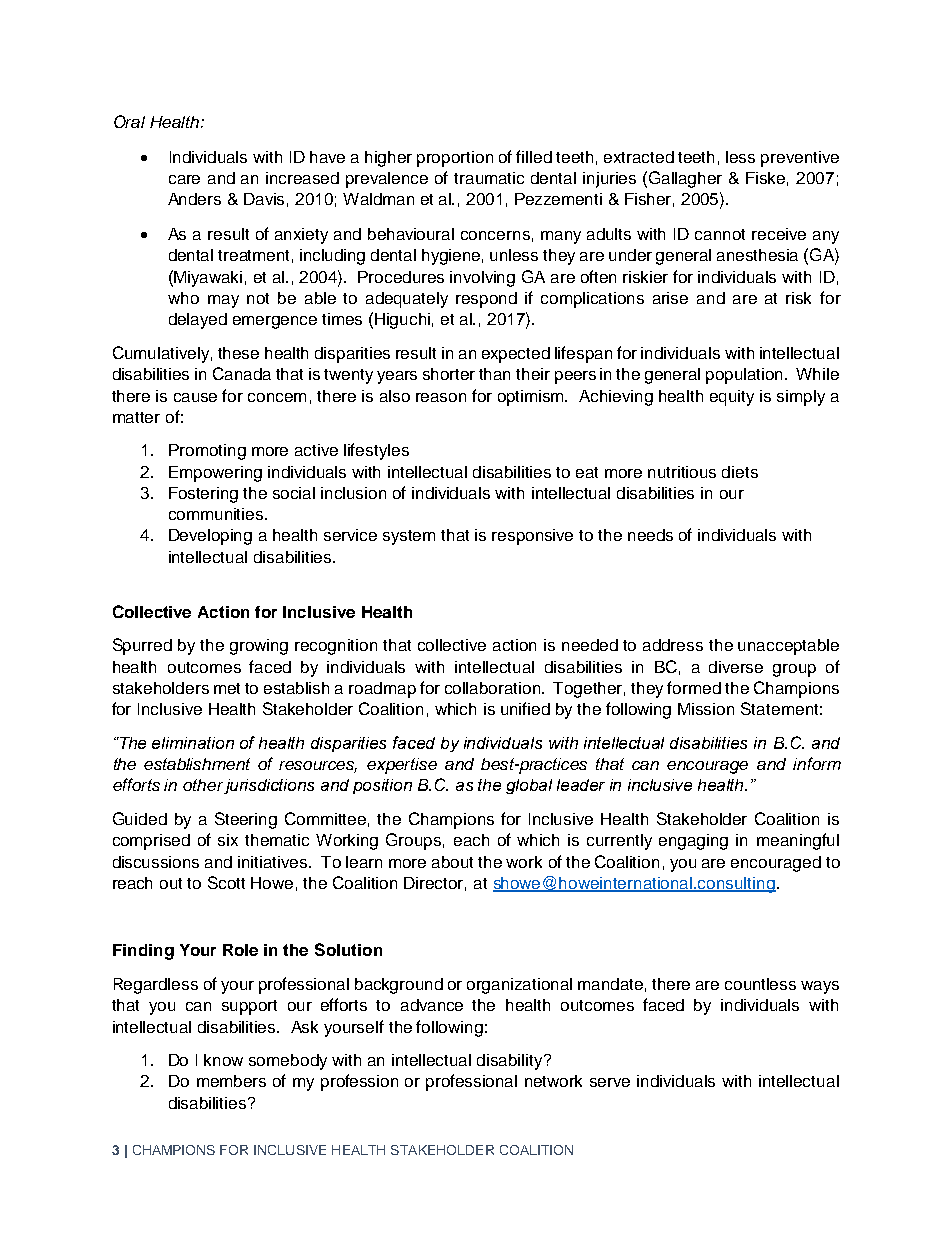 The width and height of the screenshot is (952, 1233). What do you see at coordinates (511, 1062) in the screenshot?
I see `disability` at bounding box center [511, 1062].
